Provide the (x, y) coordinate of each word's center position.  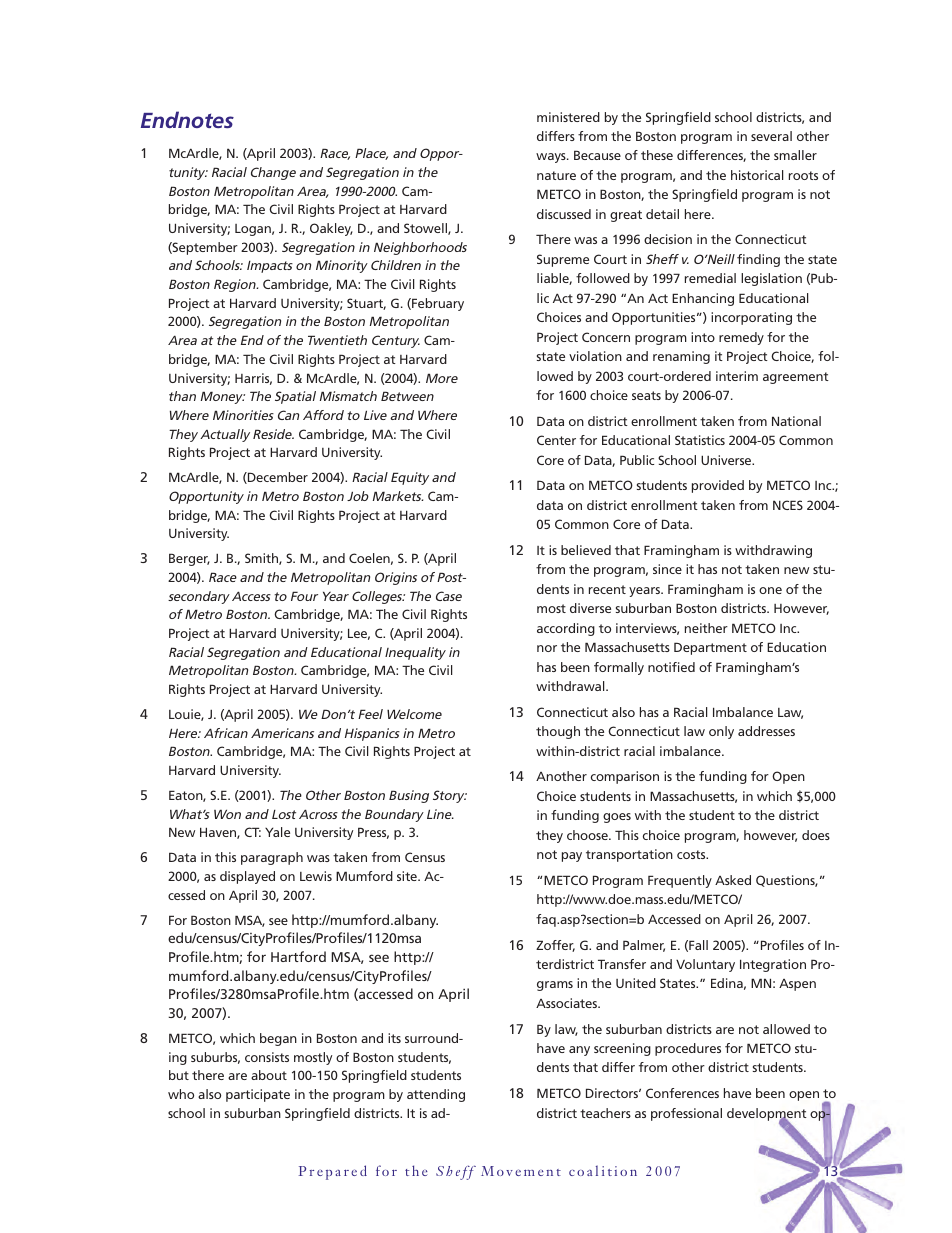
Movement (521, 1171)
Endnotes (187, 119)
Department (710, 648)
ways (552, 158)
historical (757, 175)
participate (258, 1095)
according (566, 629)
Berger (189, 559)
